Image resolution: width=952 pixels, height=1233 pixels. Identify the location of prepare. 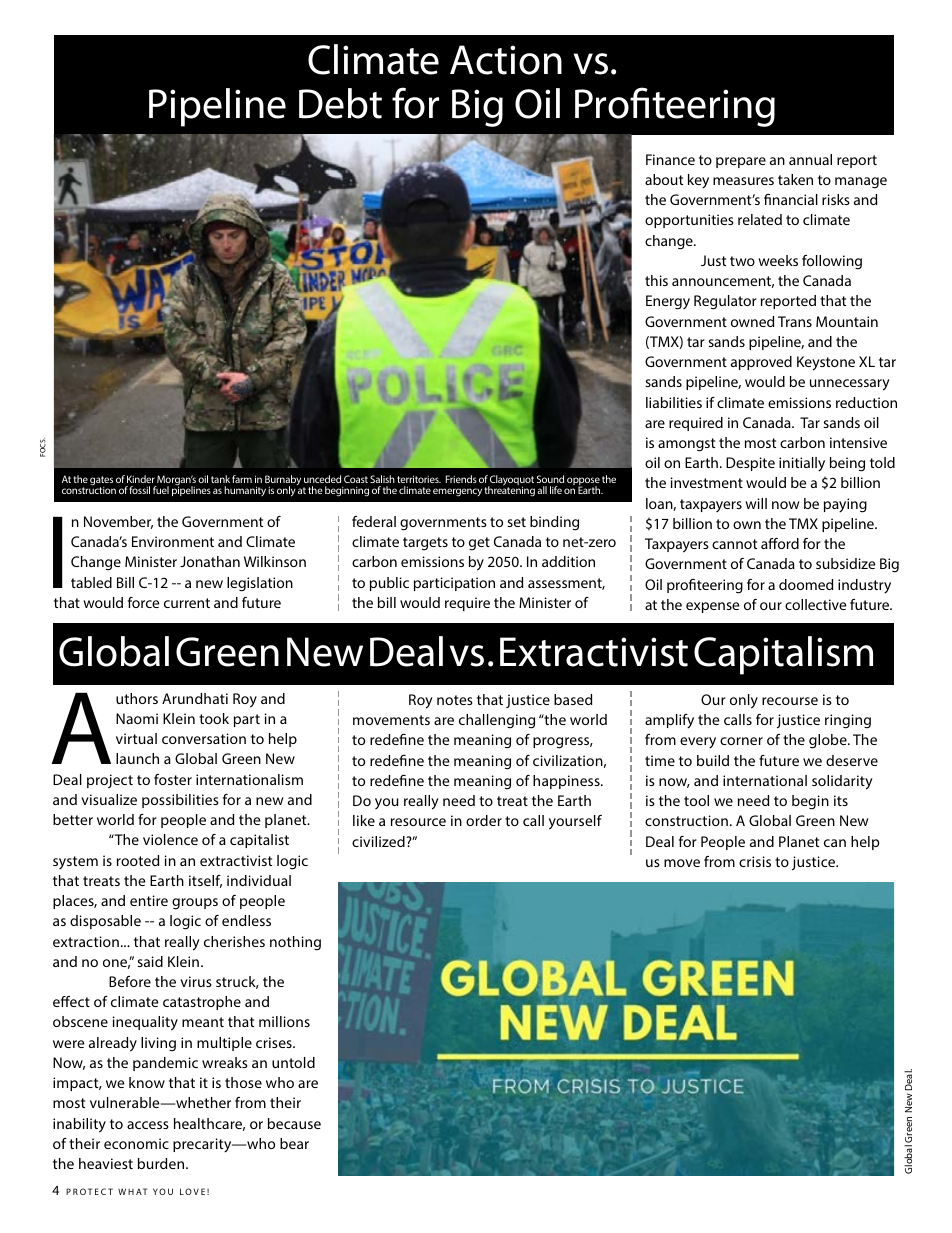
(741, 162).
